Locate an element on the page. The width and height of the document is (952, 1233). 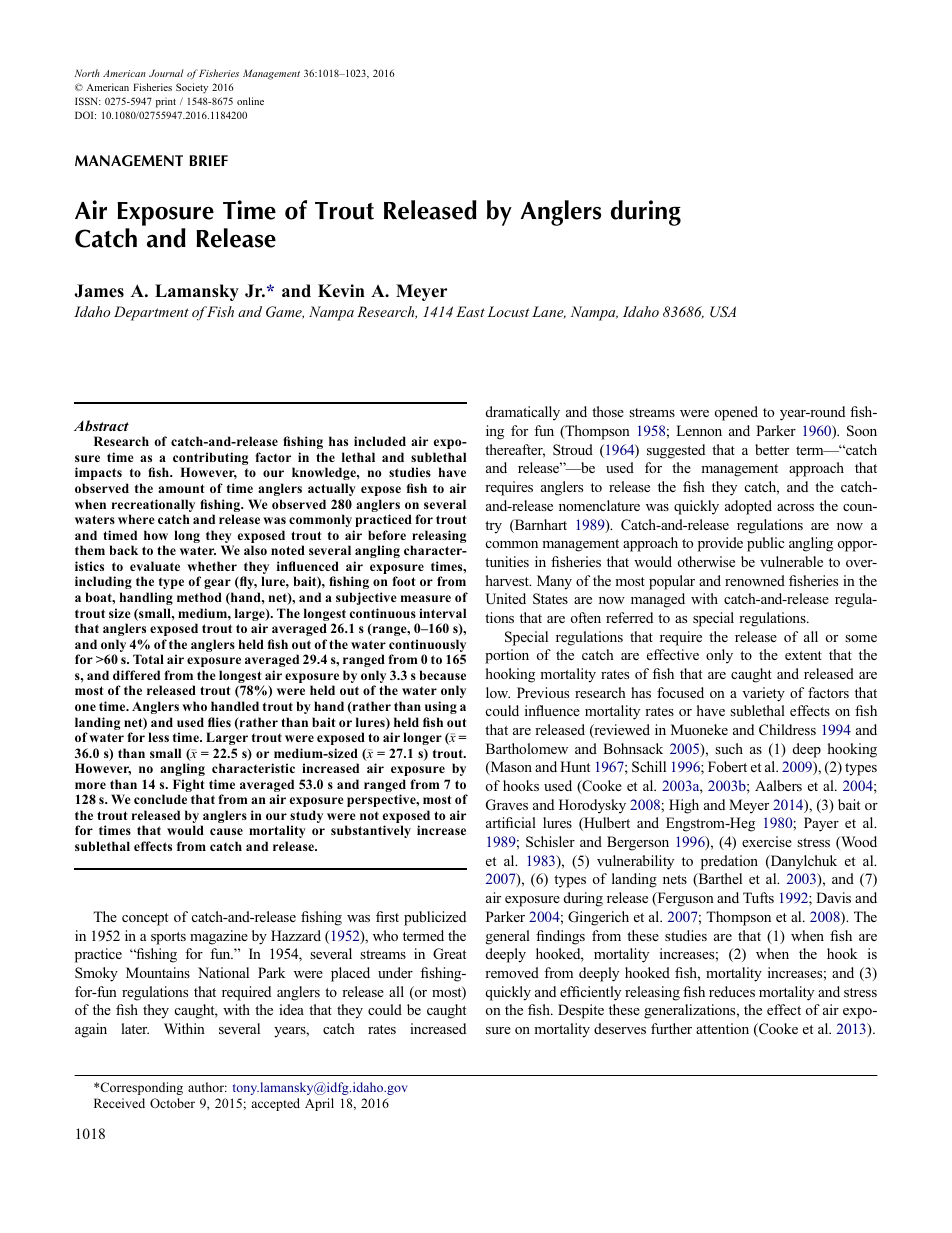
renowned is located at coordinates (755, 580).
